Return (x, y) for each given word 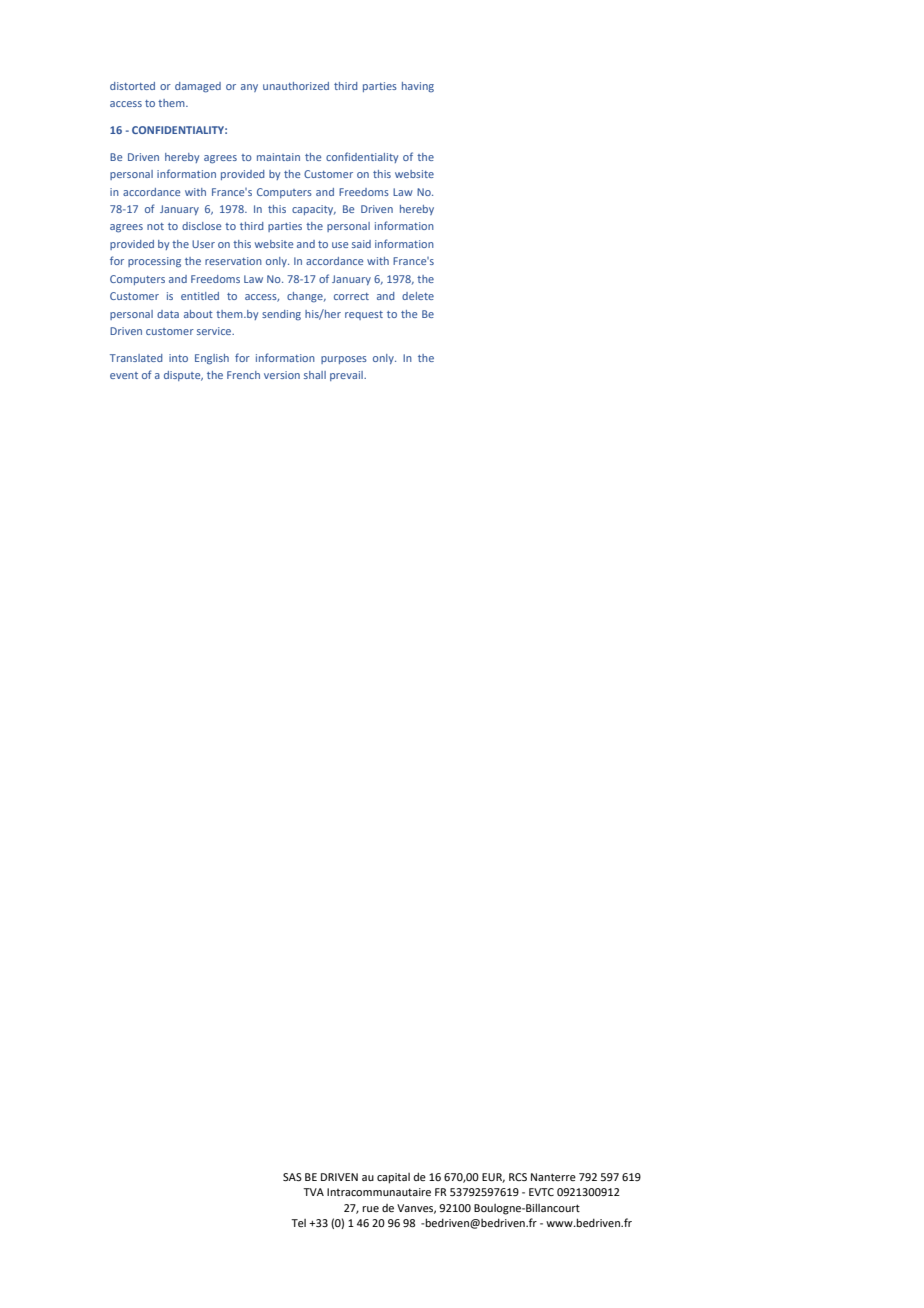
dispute (183, 376)
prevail (347, 376)
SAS (292, 1177)
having (418, 87)
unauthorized (296, 86)
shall (315, 375)
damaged (198, 87)
